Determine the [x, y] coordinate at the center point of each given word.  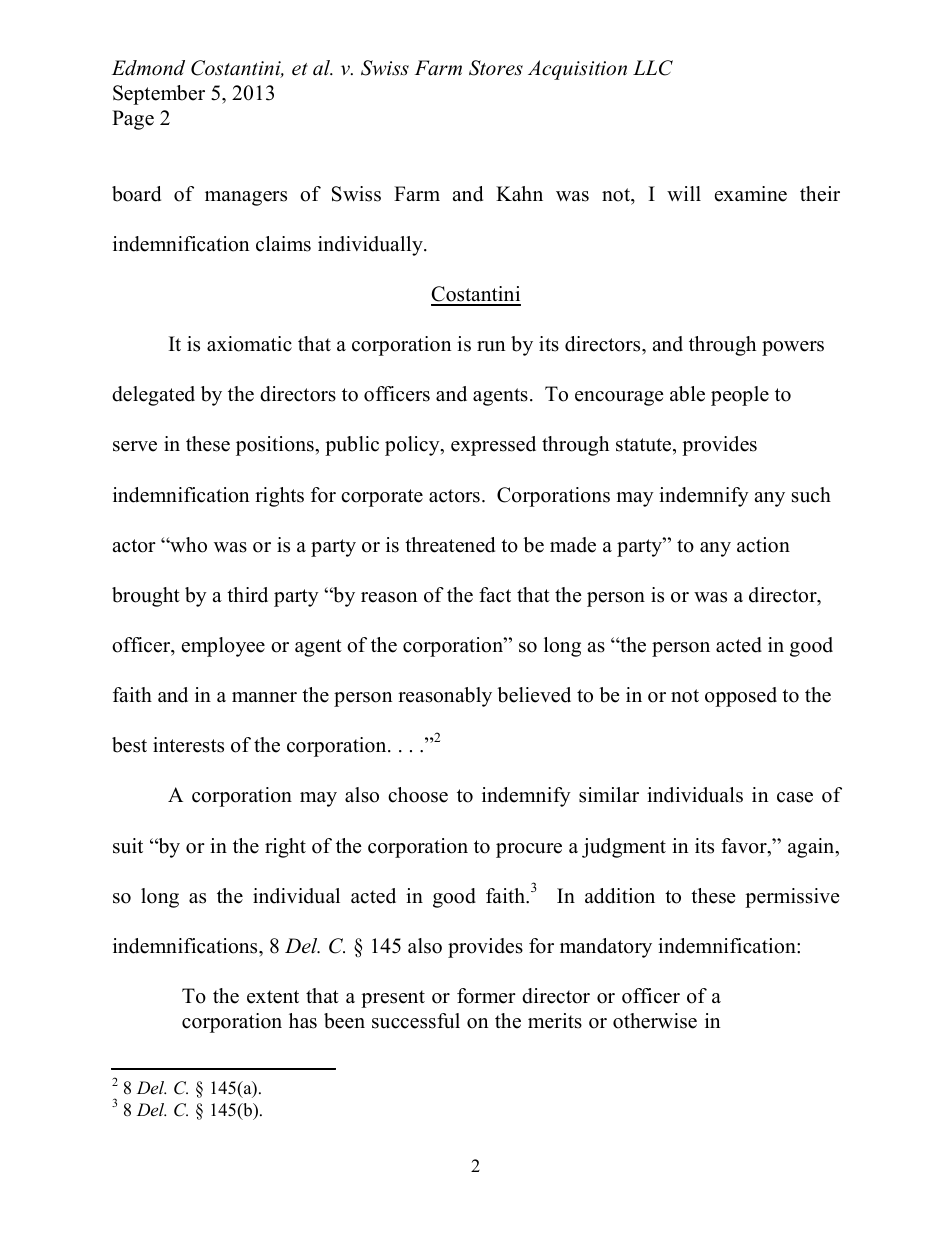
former [486, 996]
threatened [450, 545]
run [491, 346]
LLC [653, 68]
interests [188, 745]
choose [418, 795]
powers [793, 348]
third [247, 595]
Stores [496, 68]
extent [273, 997]
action [763, 545]
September [159, 95]
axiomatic [249, 344]
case [795, 797]
